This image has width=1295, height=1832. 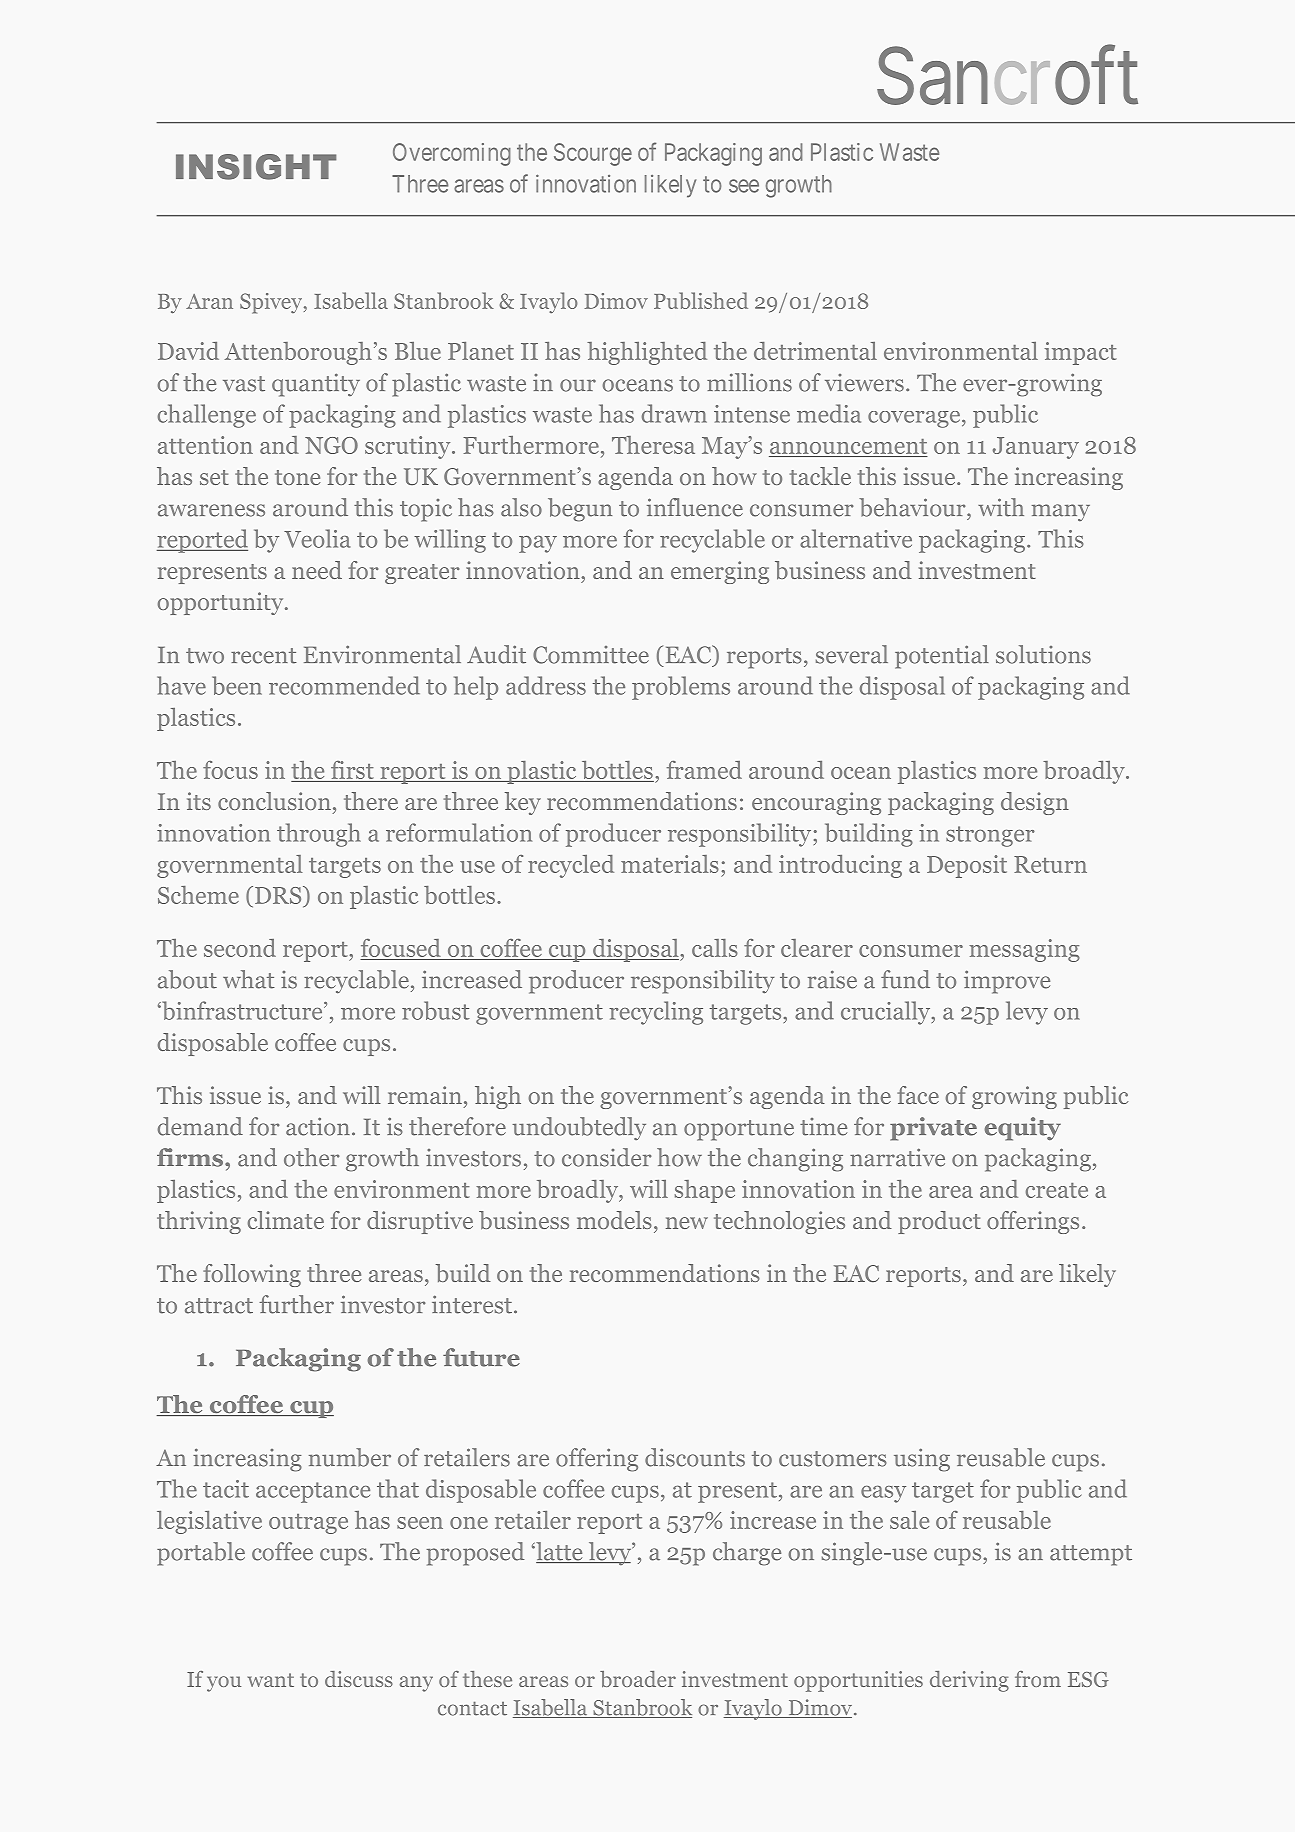 I want to click on DRS, so click(x=279, y=896).
